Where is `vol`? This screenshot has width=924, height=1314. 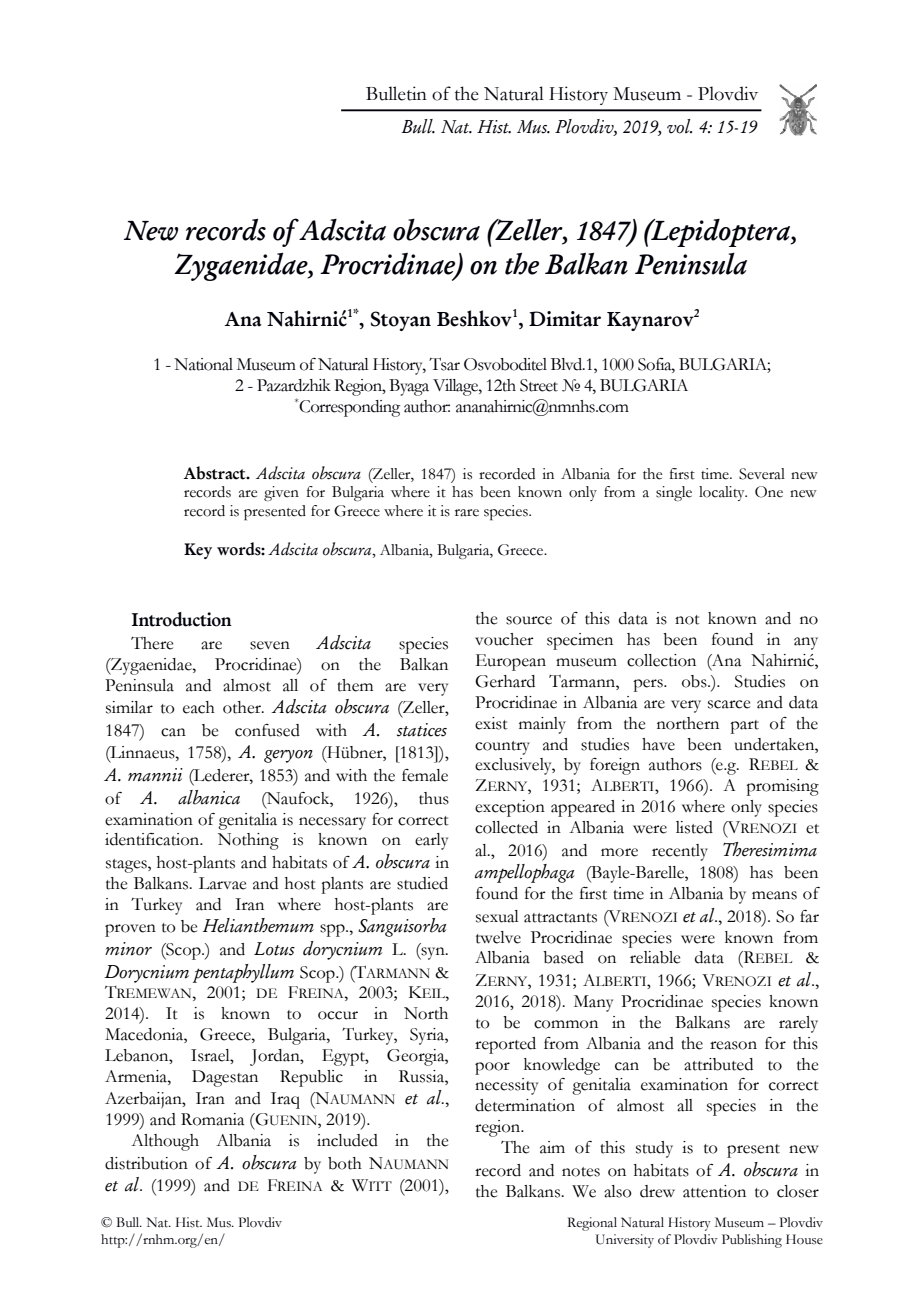 vol is located at coordinates (679, 126).
